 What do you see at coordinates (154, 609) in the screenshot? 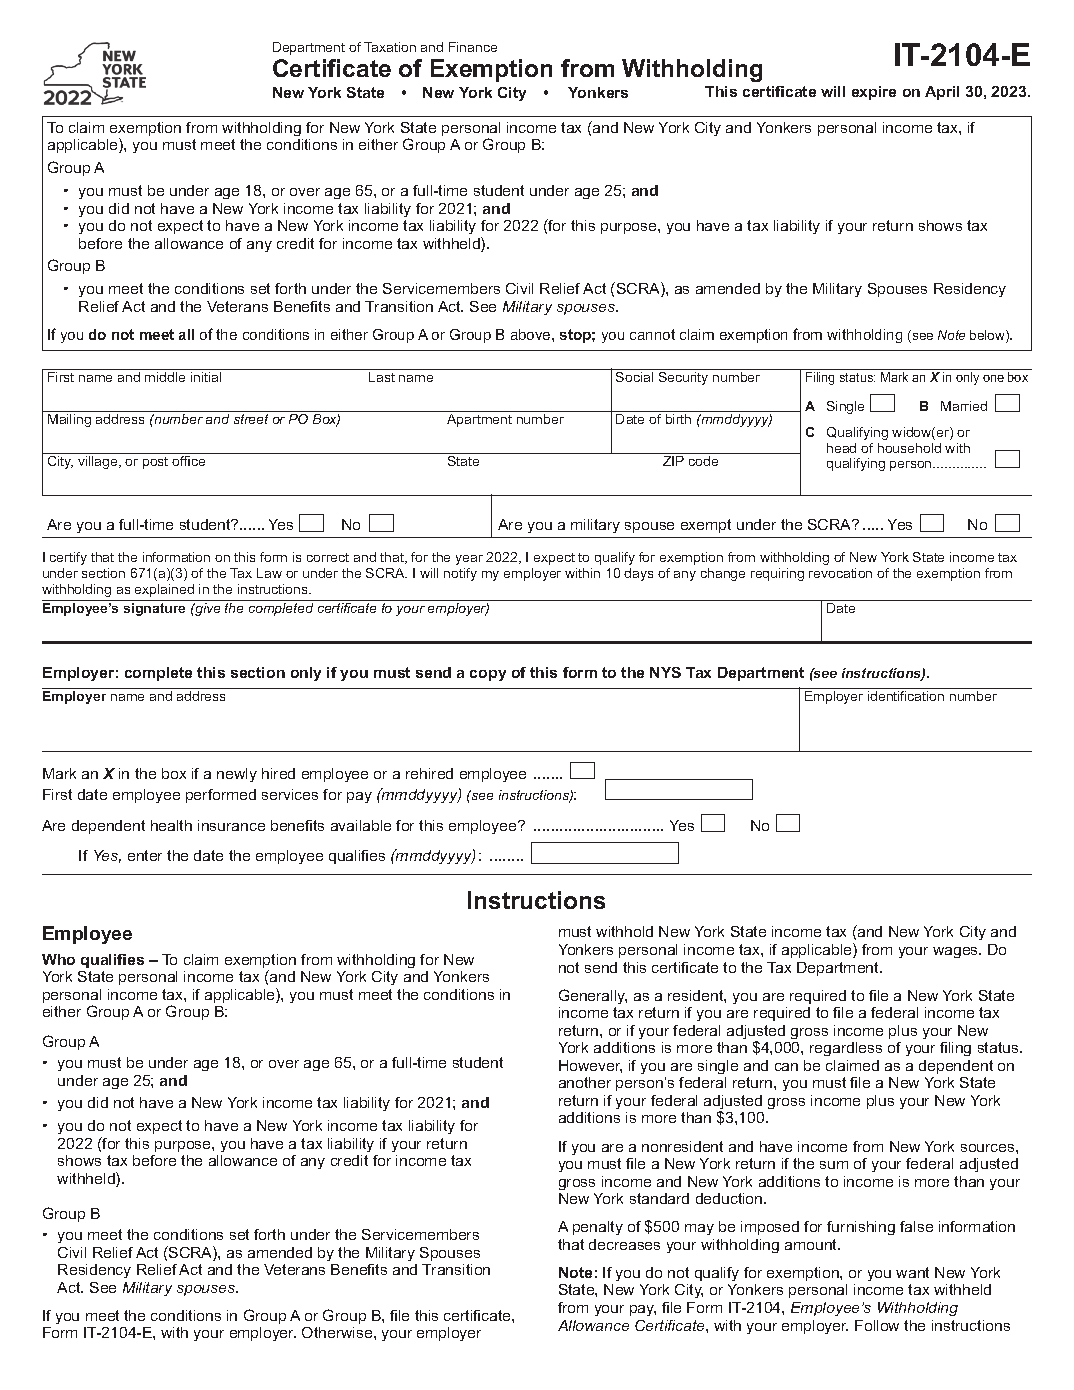
I see `signature` at bounding box center [154, 609].
